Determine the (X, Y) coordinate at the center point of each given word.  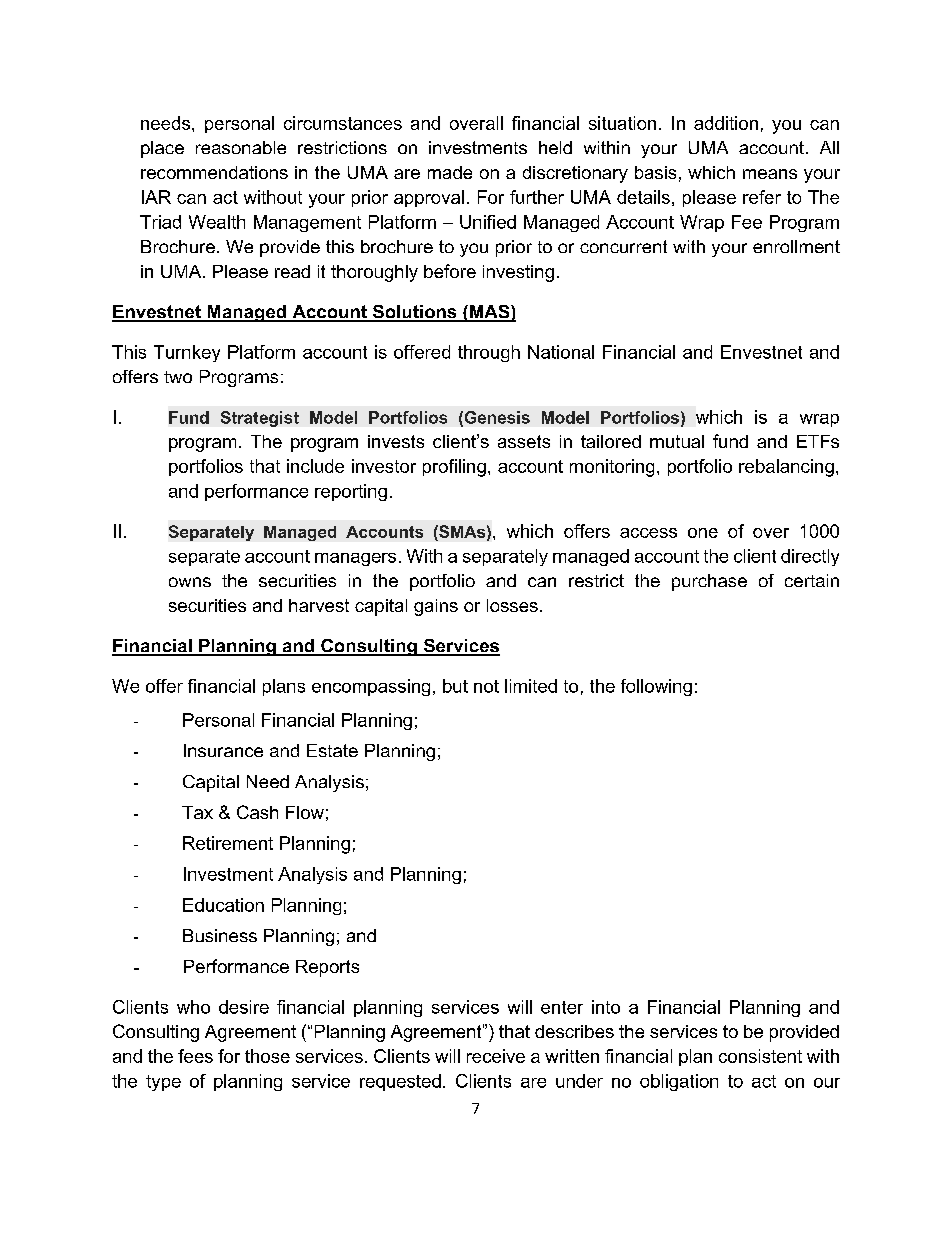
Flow (305, 812)
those (267, 1056)
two (178, 377)
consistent (760, 1056)
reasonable (241, 147)
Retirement (228, 843)
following (656, 687)
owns (190, 582)
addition (726, 123)
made (450, 172)
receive (496, 1056)
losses (512, 605)
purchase (709, 582)
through (489, 353)
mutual (677, 441)
